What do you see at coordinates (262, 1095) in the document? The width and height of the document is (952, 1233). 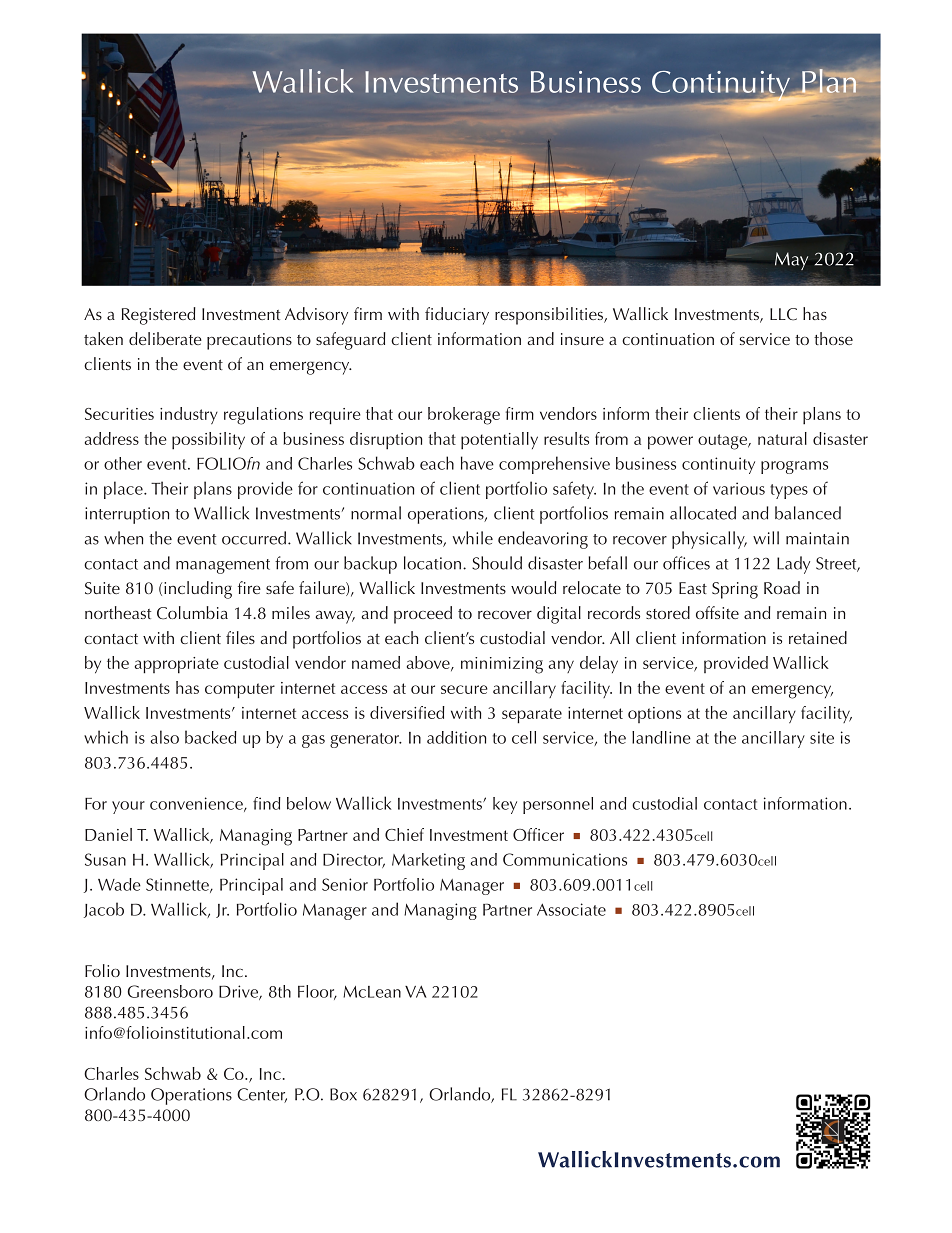 I see `Center` at bounding box center [262, 1095].
